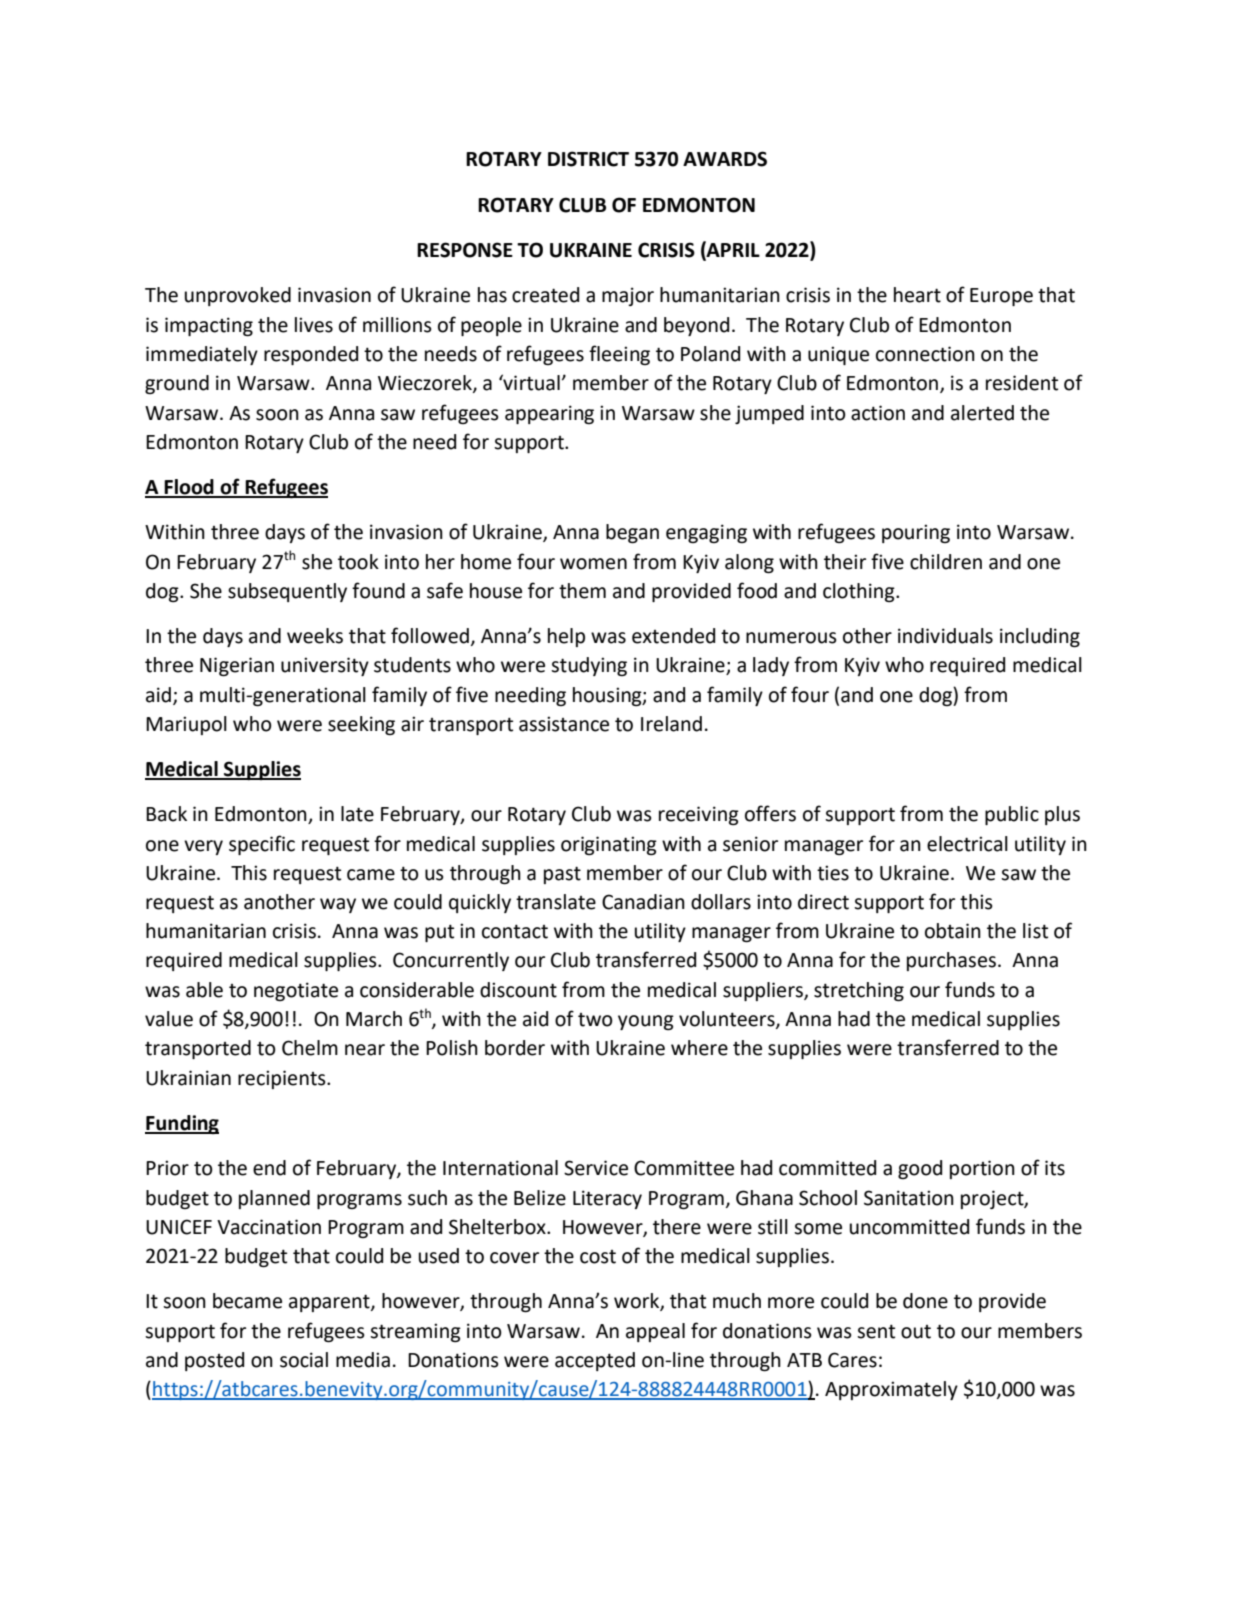  Describe the element at coordinates (238, 296) in the screenshot. I see `unprovoked` at that location.
